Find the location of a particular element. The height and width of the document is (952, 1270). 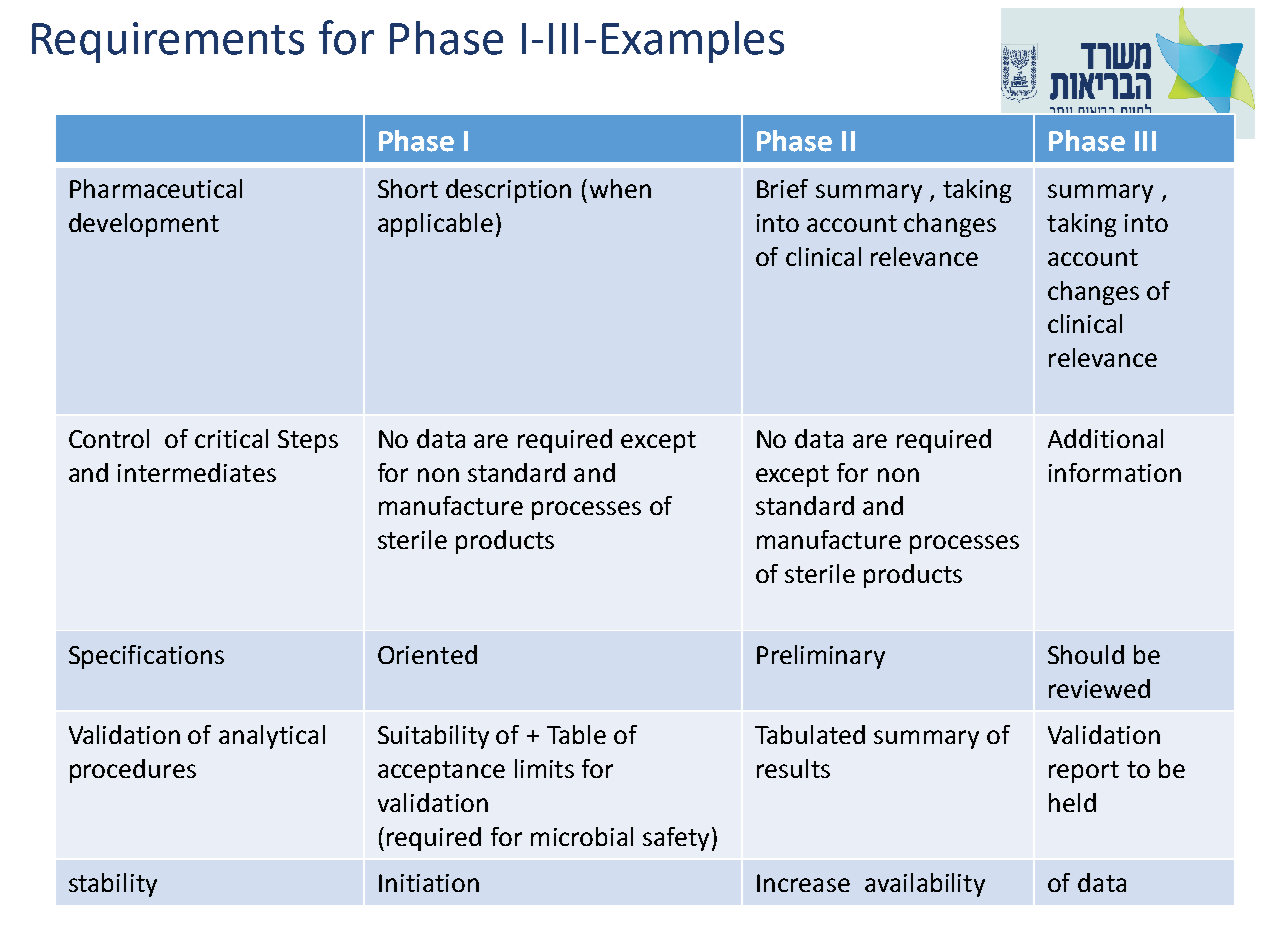

applicable is located at coordinates (435, 225).
